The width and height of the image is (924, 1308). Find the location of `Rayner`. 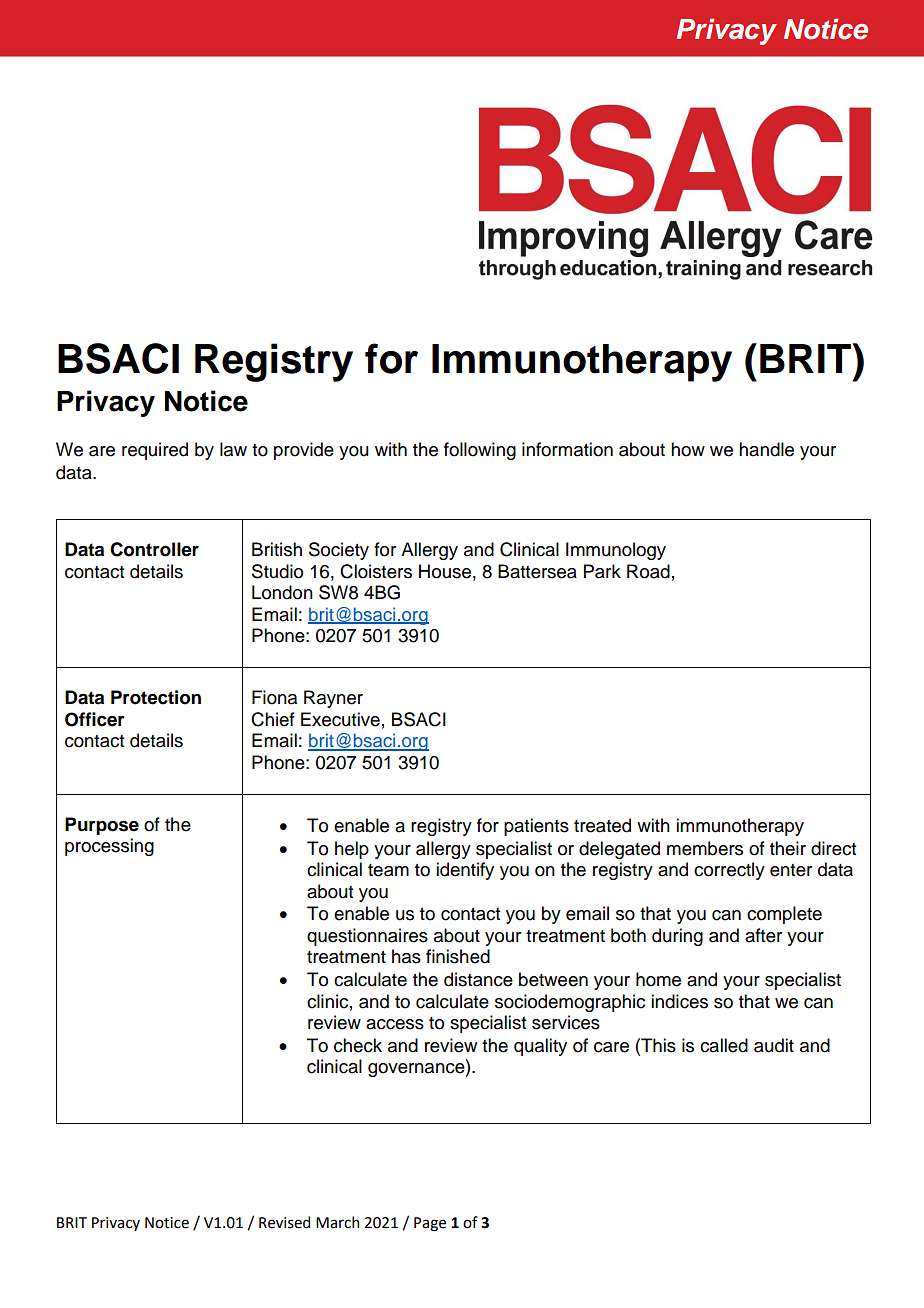

Rayner is located at coordinates (333, 699).
